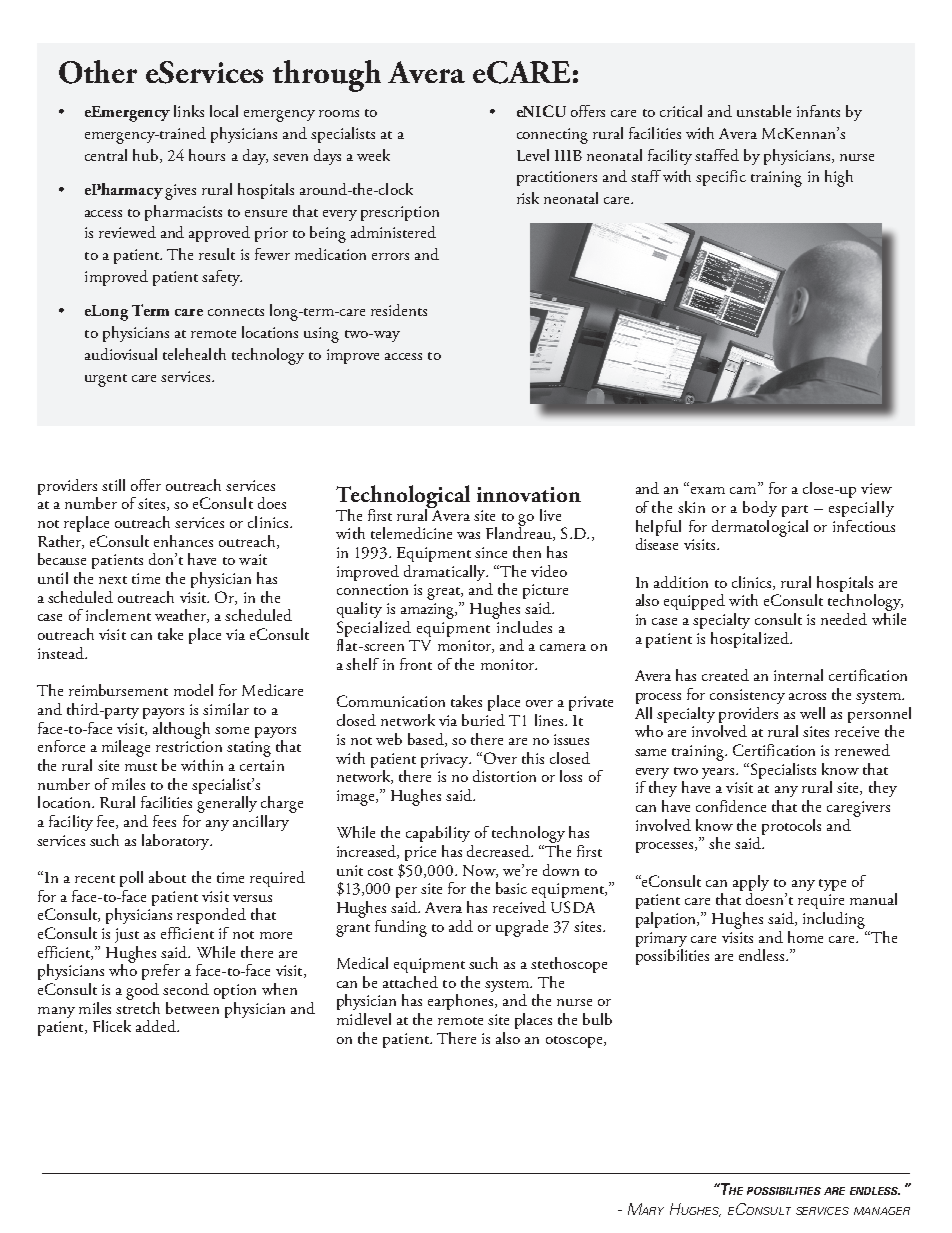 This document has height=1233, width=952. I want to click on manager, so click(882, 1211).
